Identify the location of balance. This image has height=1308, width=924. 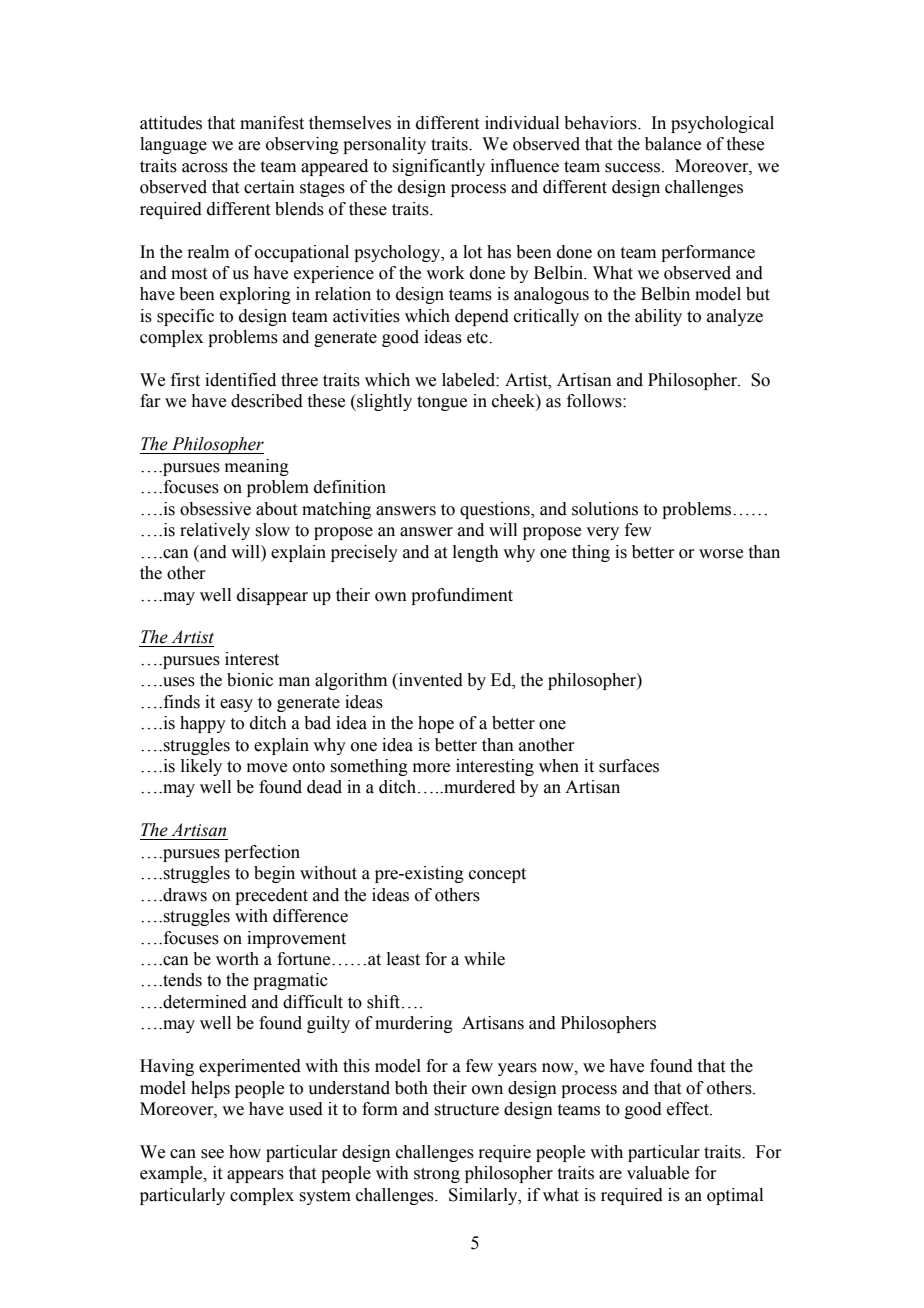
(673, 144).
